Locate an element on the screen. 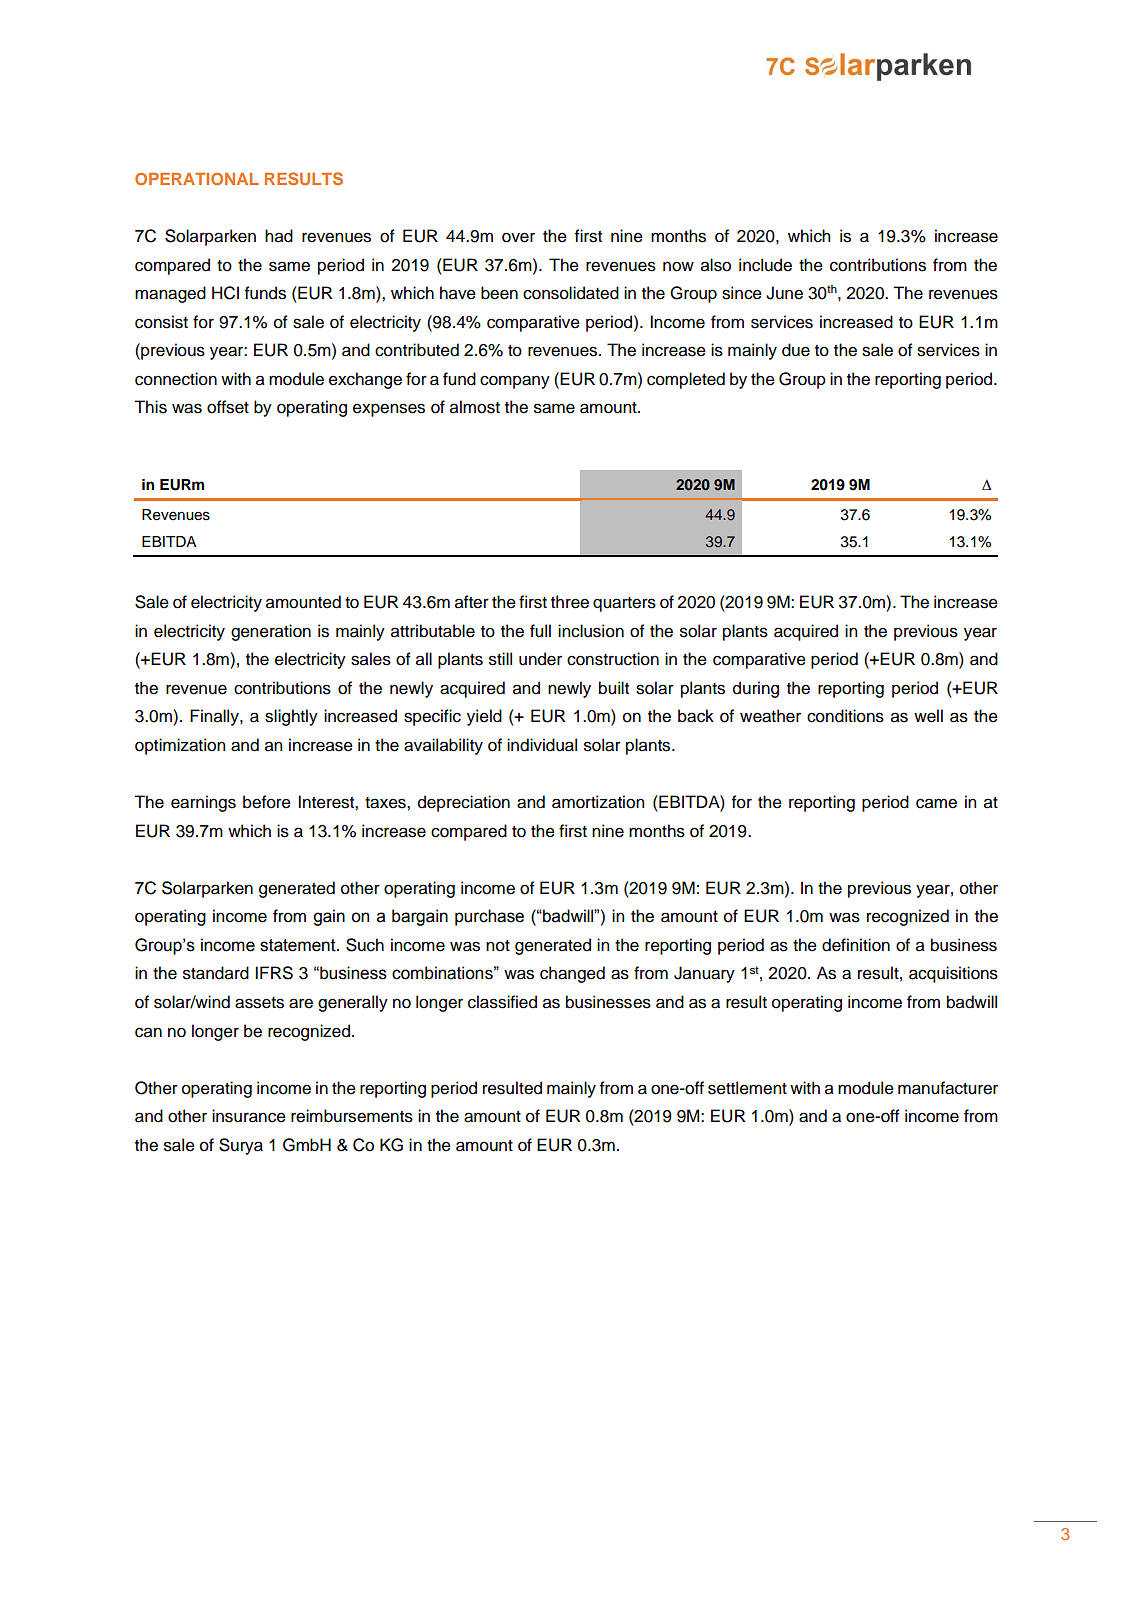 The image size is (1133, 1603). had is located at coordinates (279, 236).
